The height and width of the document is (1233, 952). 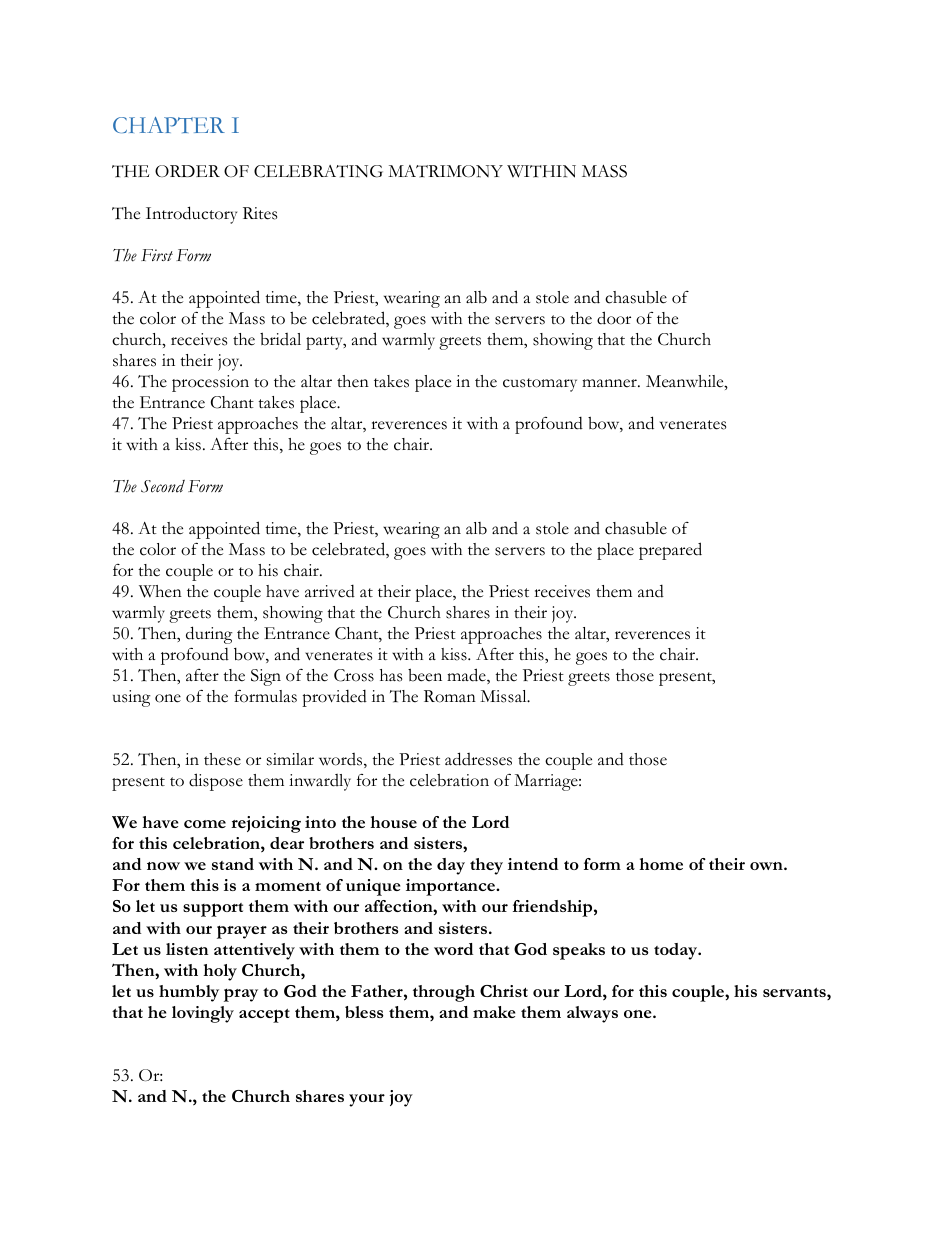 What do you see at coordinates (210, 383) in the document?
I see `procession` at bounding box center [210, 383].
